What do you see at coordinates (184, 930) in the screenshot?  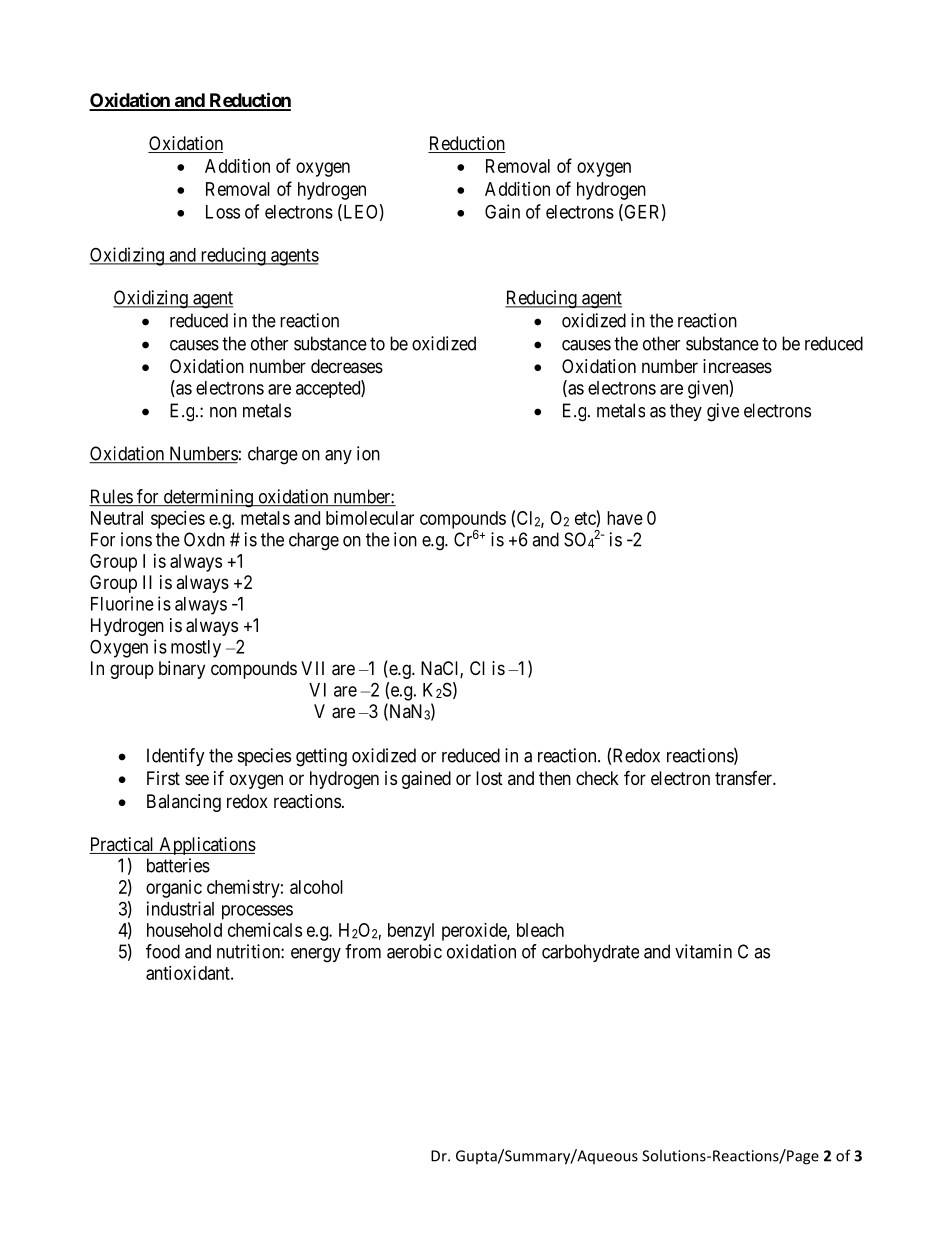 I see `household` at bounding box center [184, 930].
